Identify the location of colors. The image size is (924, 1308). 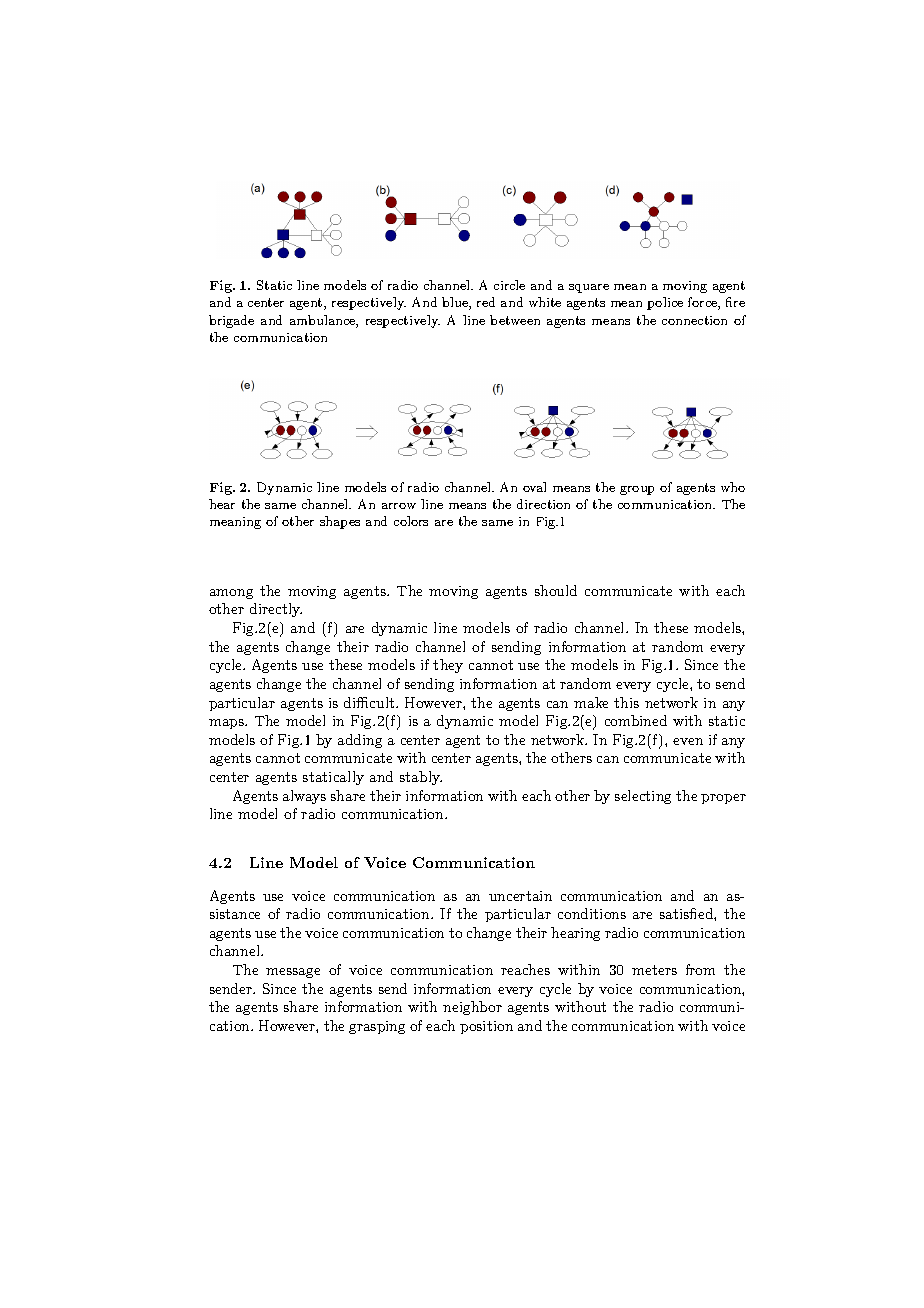
(411, 521).
